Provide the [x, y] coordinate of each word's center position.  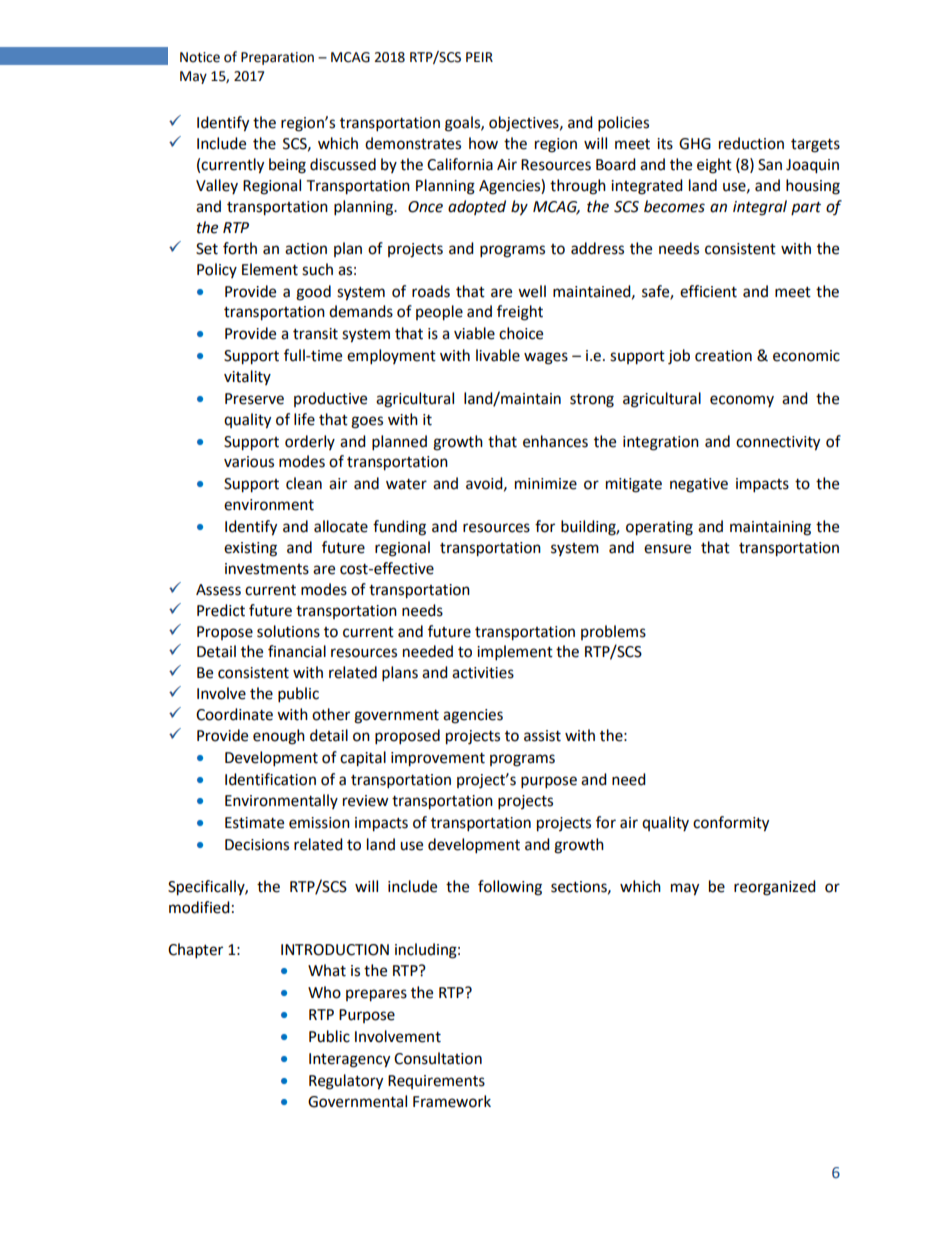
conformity [731, 824]
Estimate [254, 823]
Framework [452, 1101]
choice [521, 333]
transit [315, 334]
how [483, 143]
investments [267, 569]
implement [515, 653]
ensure [667, 549]
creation [723, 356]
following [510, 888]
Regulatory [346, 1082]
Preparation [277, 58]
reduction [751, 143]
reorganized [775, 888]
